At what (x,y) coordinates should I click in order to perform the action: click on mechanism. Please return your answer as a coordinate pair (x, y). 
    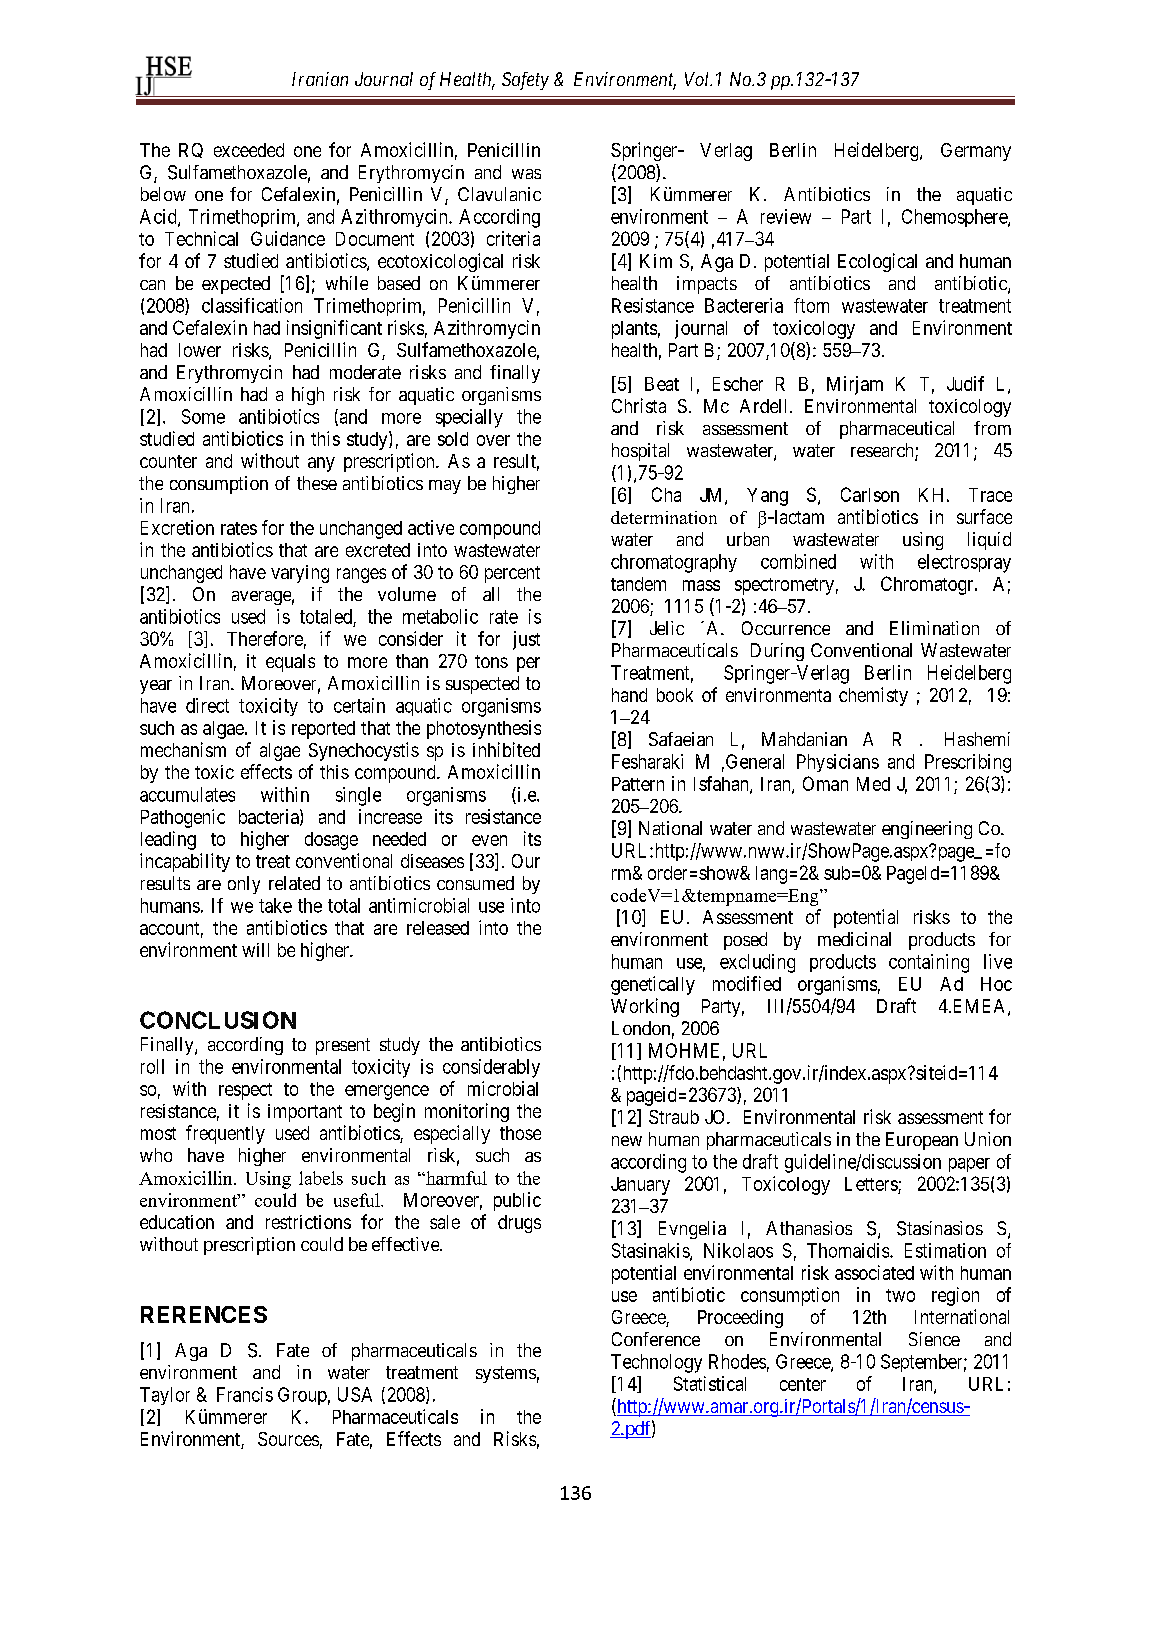
    Looking at the image, I should click on (183, 749).
